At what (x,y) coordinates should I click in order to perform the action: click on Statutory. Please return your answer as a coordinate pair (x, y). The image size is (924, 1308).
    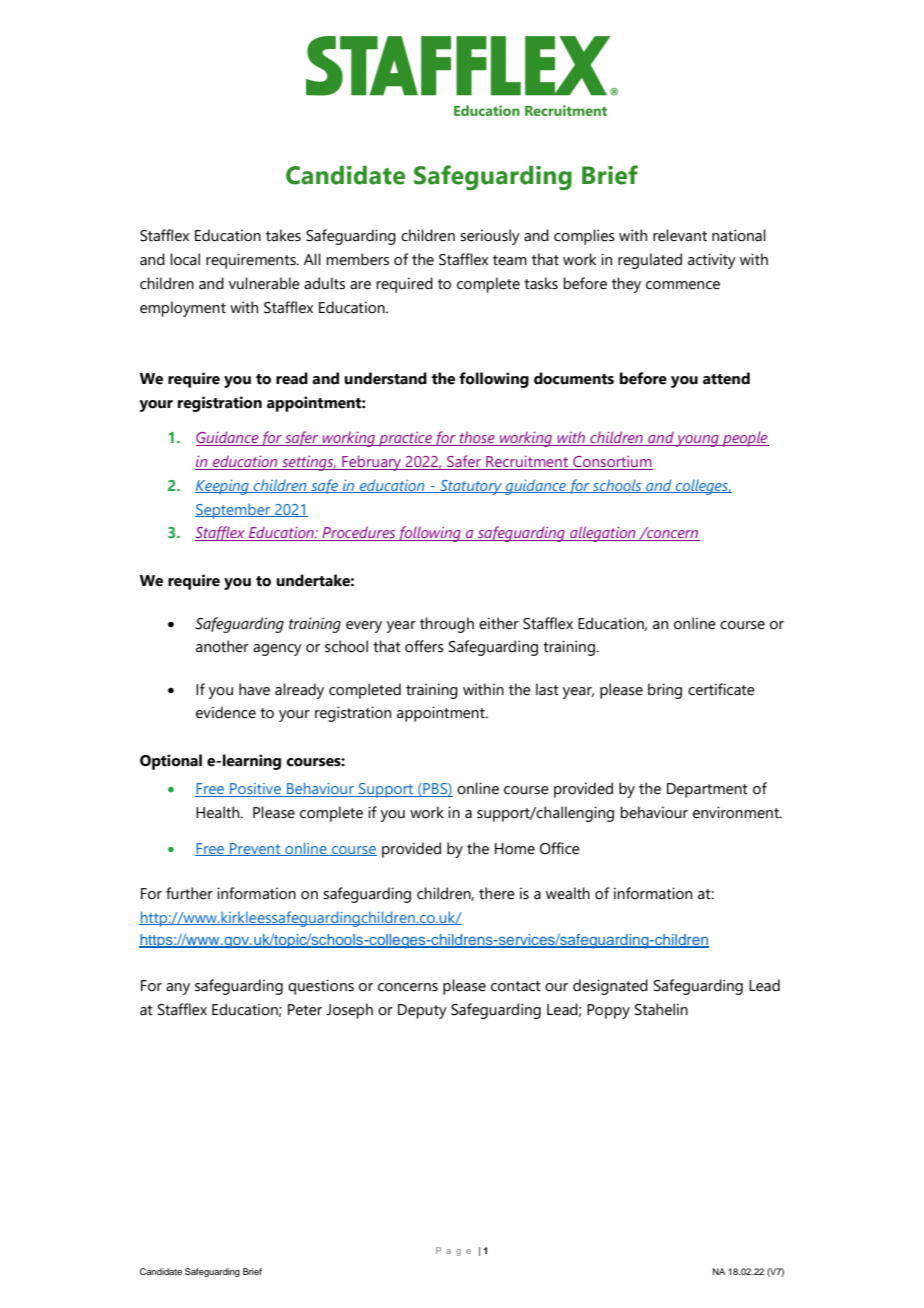
    Looking at the image, I should click on (471, 487).
